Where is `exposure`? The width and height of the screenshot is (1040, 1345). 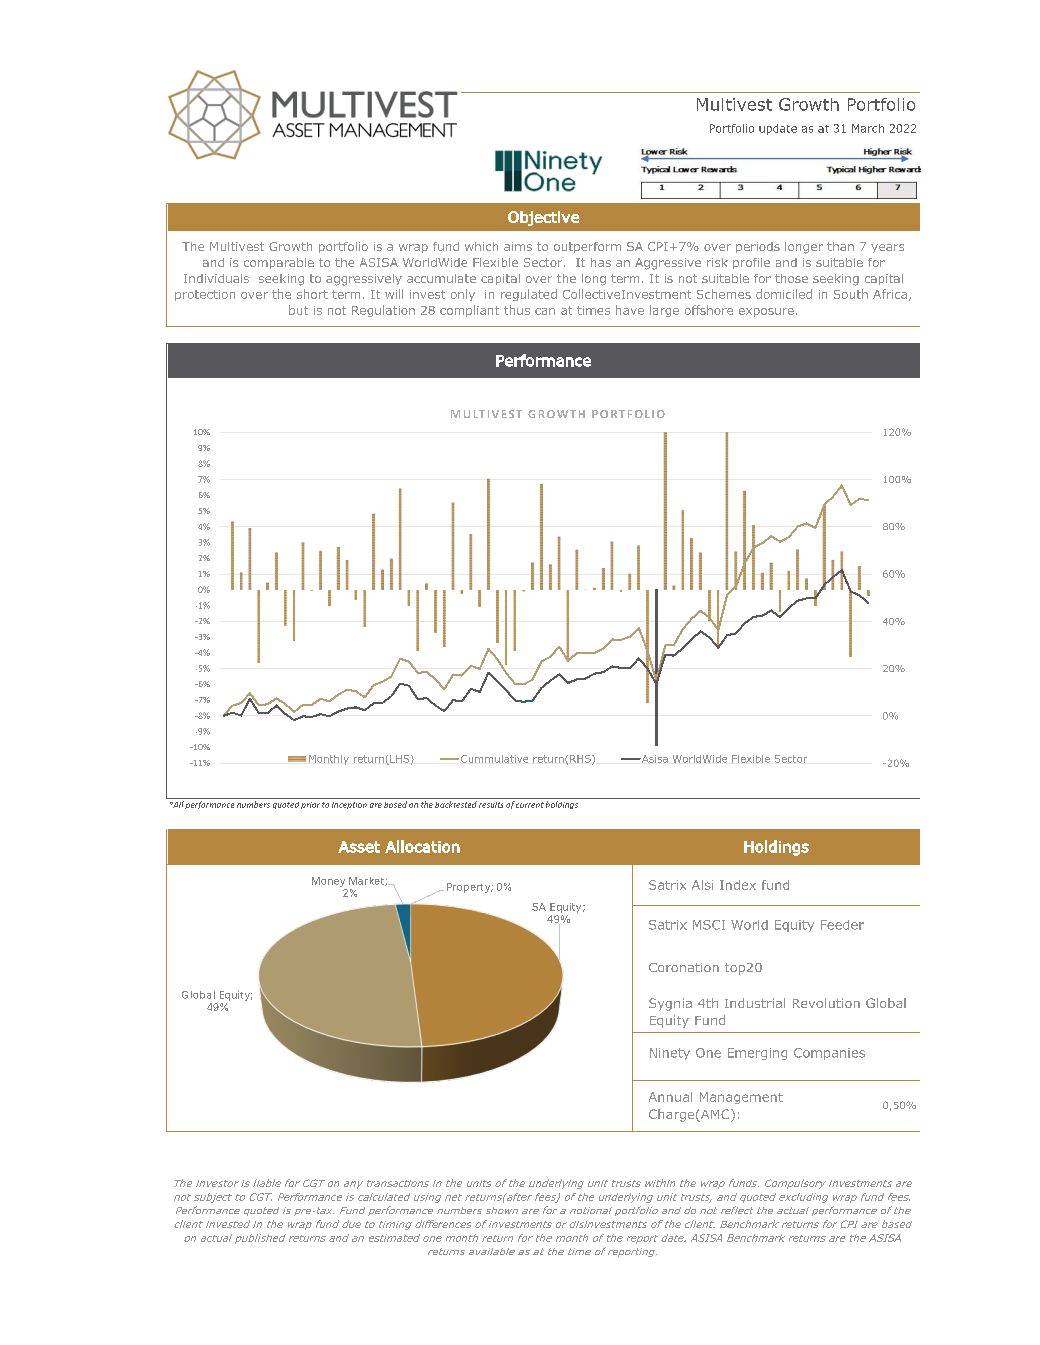
exposure is located at coordinates (766, 312).
